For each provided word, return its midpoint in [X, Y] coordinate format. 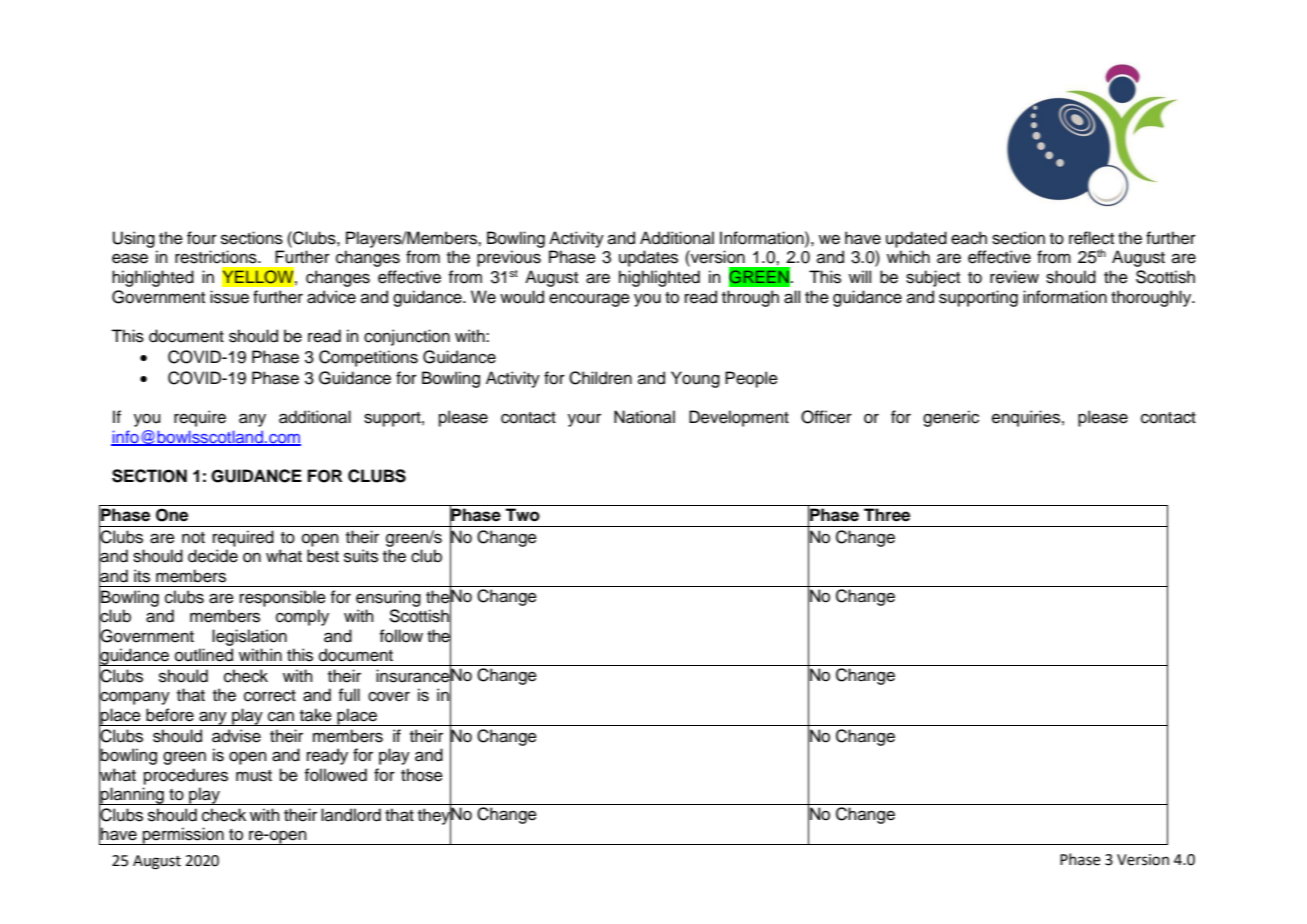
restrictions [217, 257]
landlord [351, 815]
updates [648, 258]
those [422, 775]
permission [183, 836]
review [1014, 277]
